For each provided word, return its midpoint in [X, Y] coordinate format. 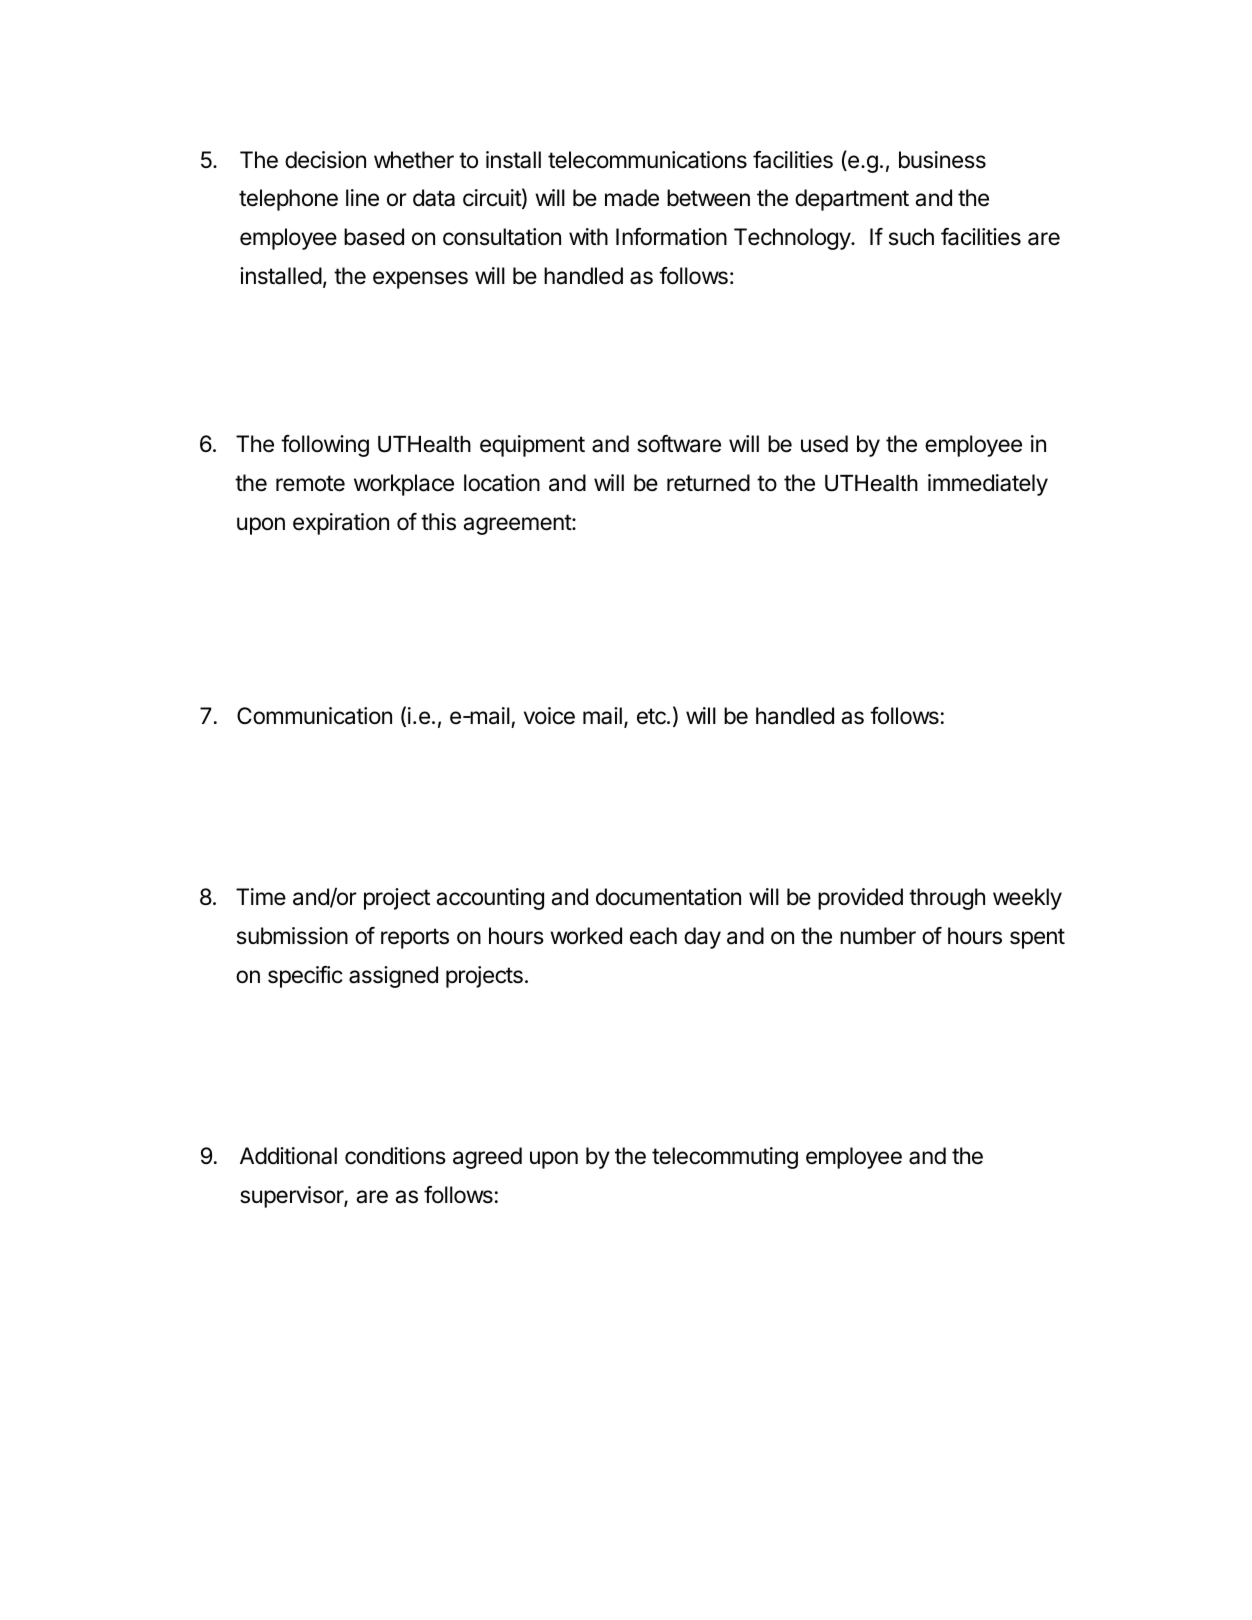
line [362, 198]
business [942, 160]
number [878, 936]
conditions [395, 1156]
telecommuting [725, 1158]
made [632, 198]
